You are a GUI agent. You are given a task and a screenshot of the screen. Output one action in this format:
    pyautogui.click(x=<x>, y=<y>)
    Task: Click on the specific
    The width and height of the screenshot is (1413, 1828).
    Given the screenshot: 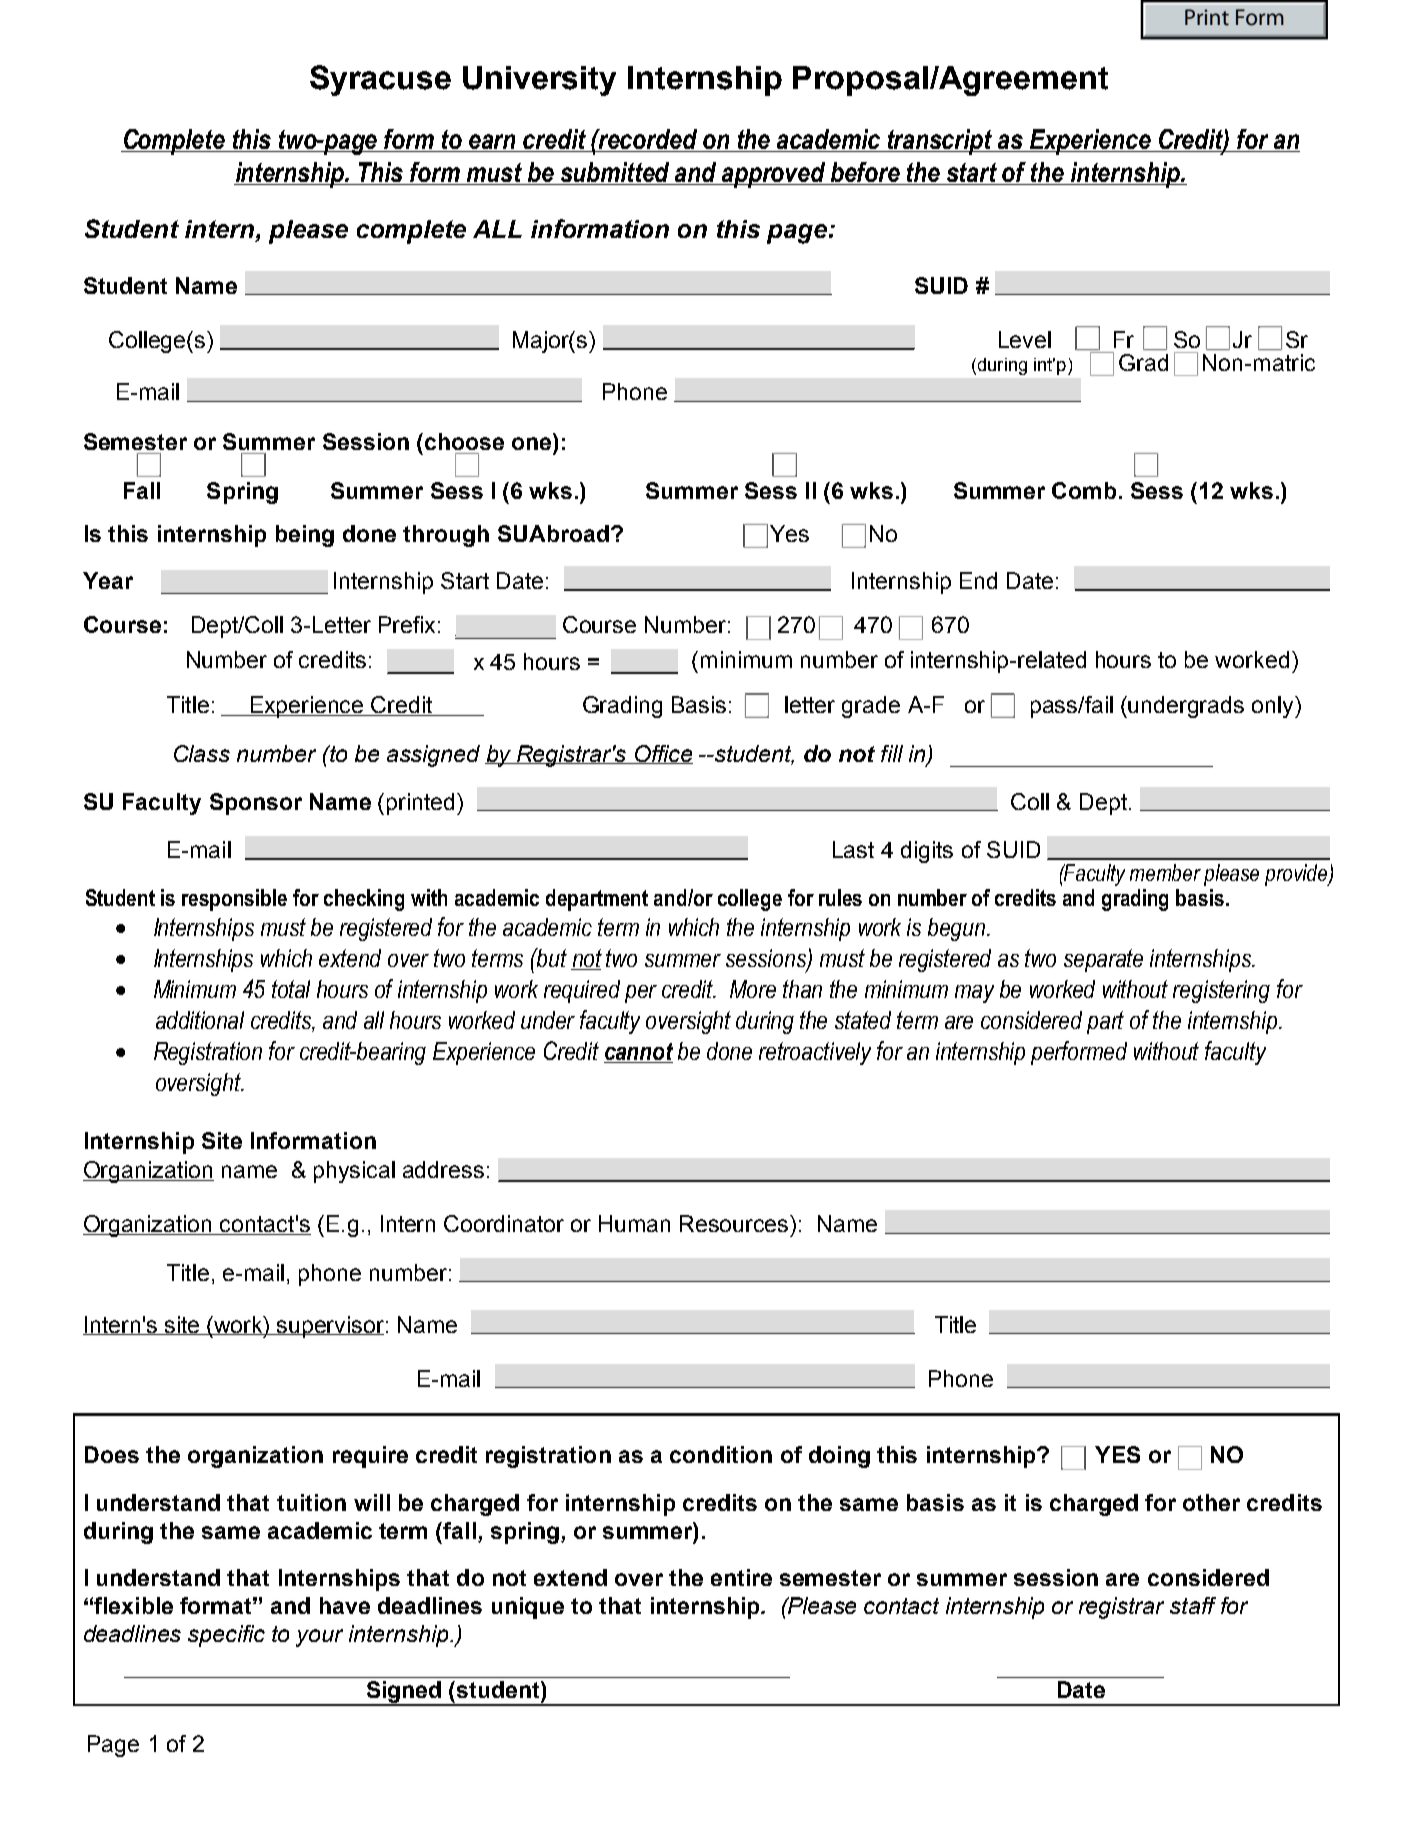 What is the action you would take?
    pyautogui.click(x=226, y=1636)
